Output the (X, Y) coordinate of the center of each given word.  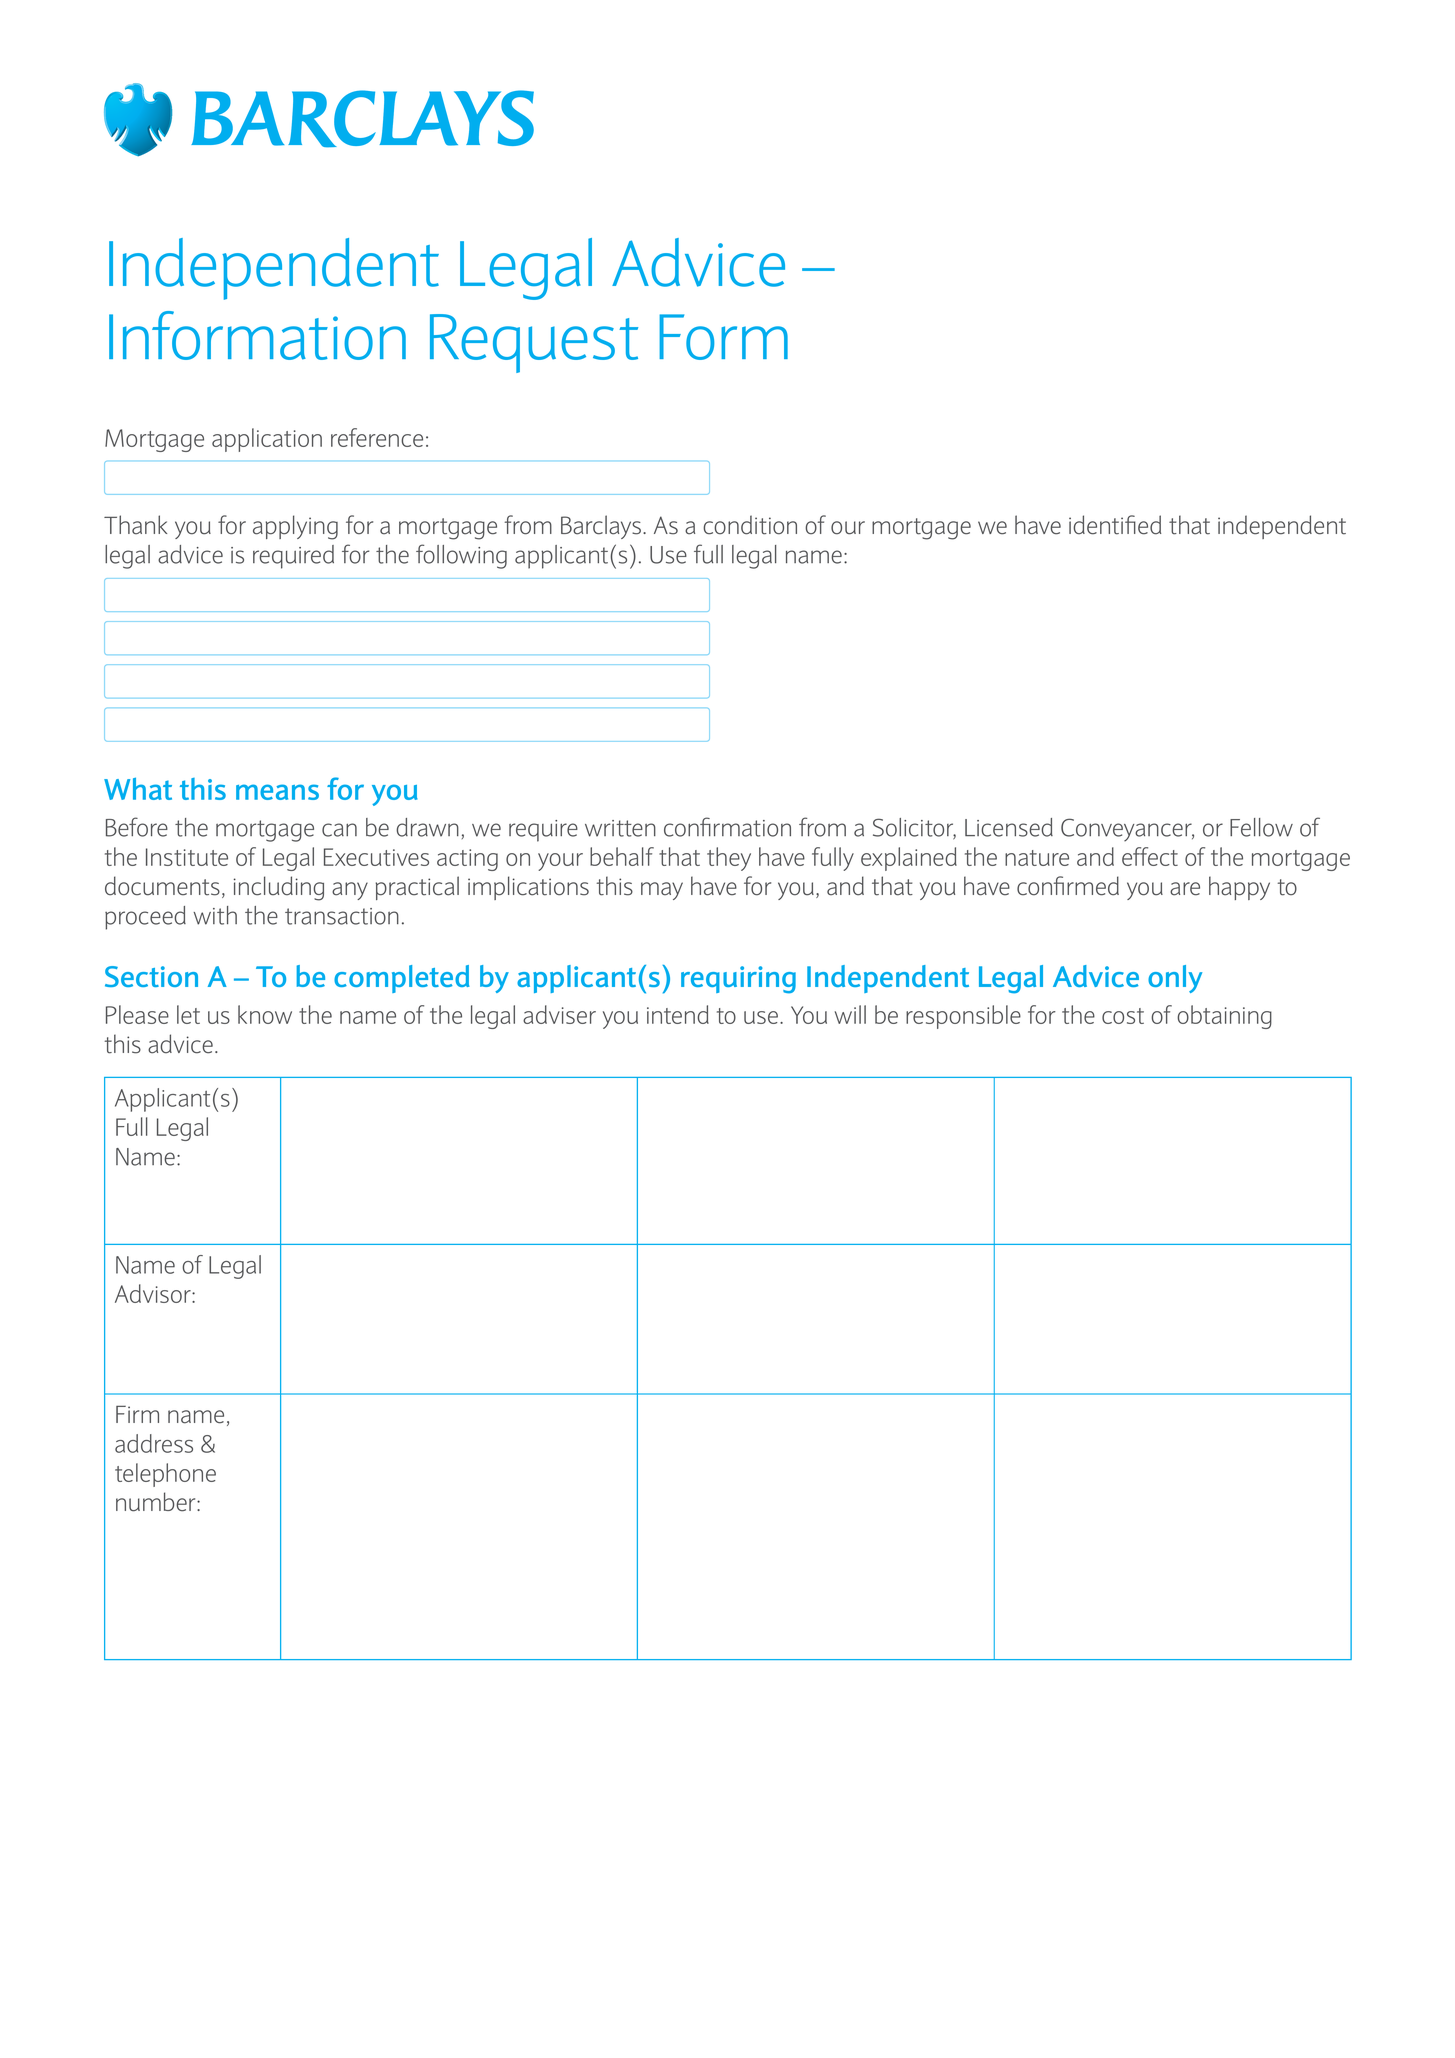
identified (1115, 525)
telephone (165, 1475)
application (267, 440)
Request (534, 343)
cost (1123, 1016)
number (157, 1502)
